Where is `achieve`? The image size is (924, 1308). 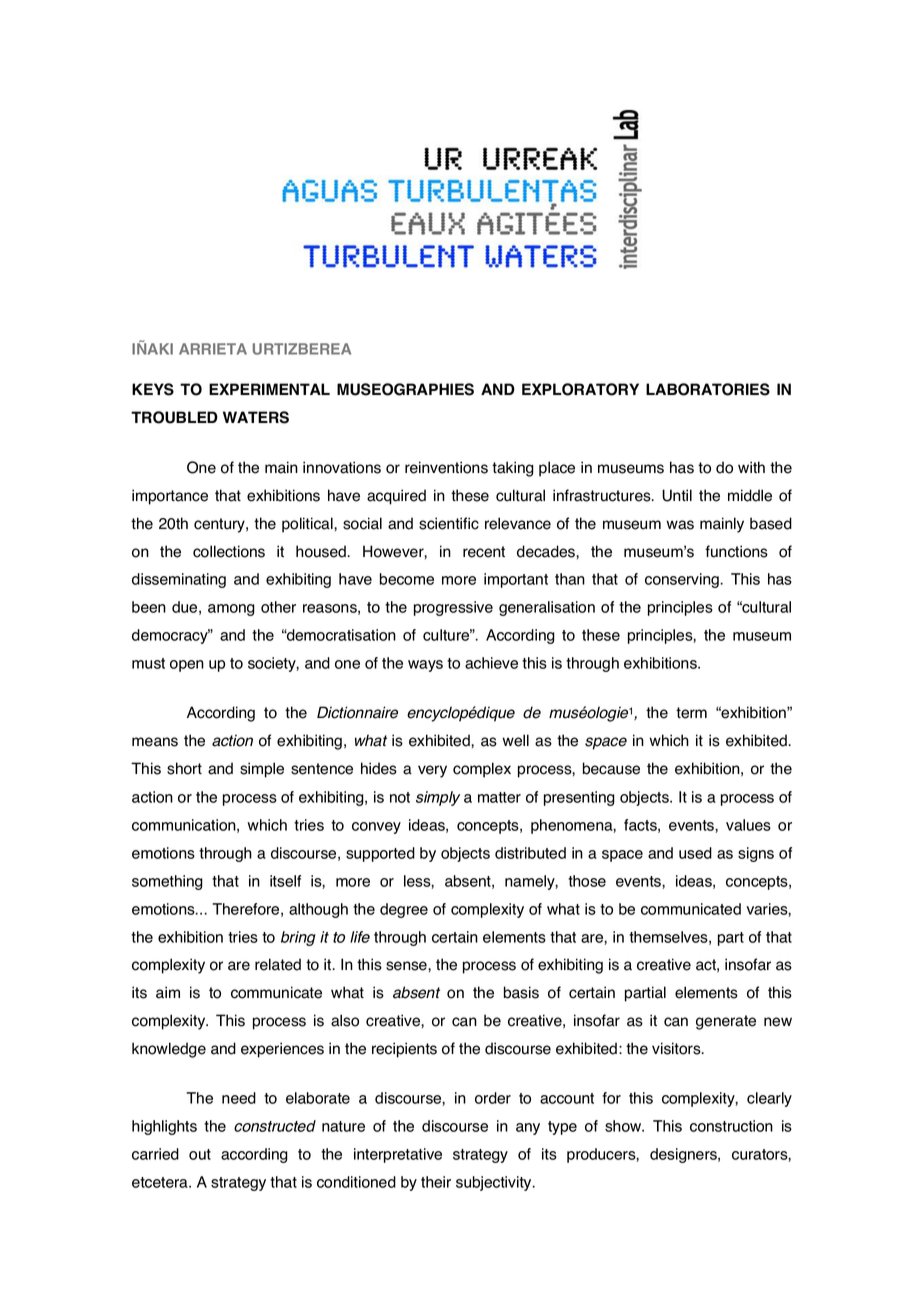 achieve is located at coordinates (491, 663).
